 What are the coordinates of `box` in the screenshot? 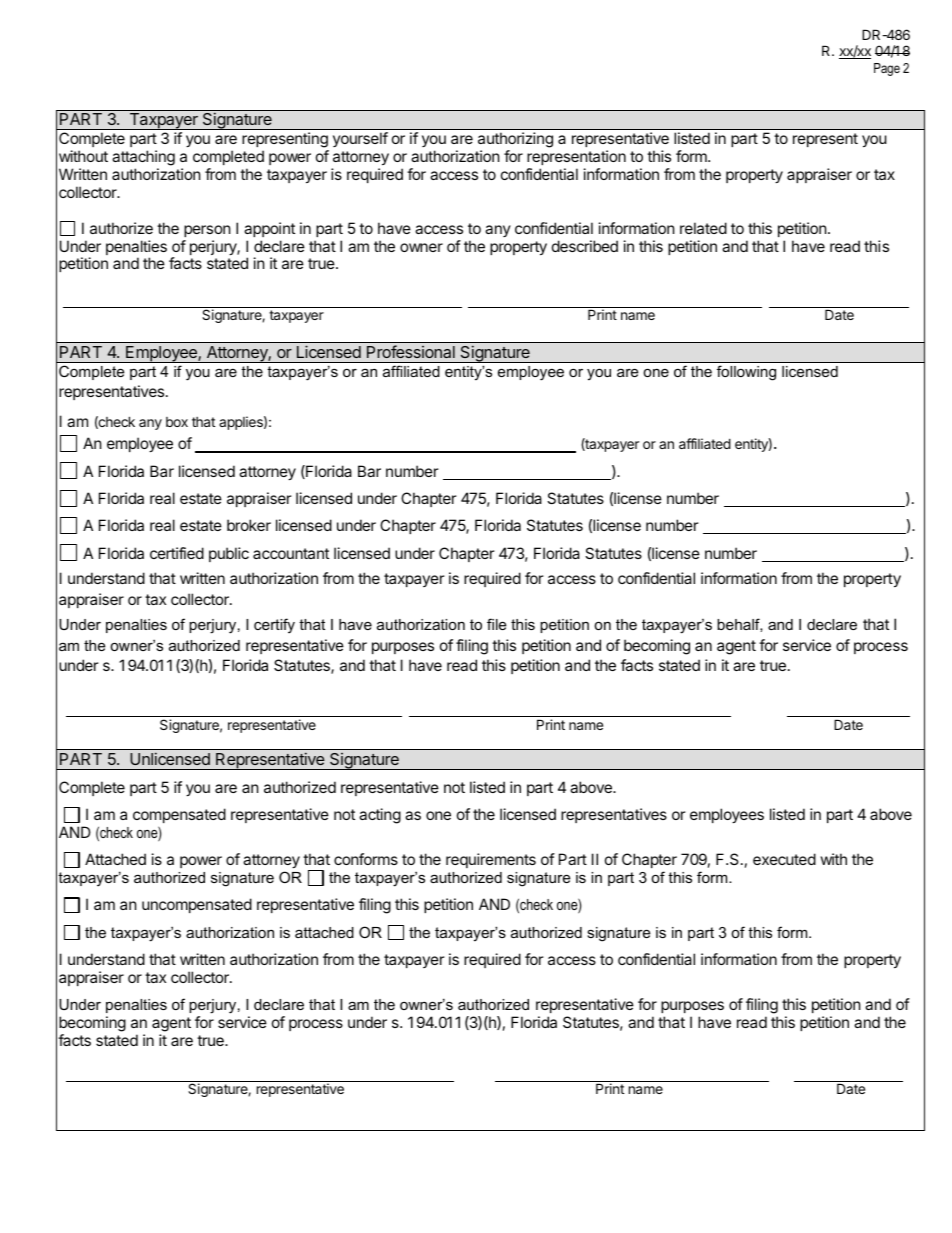 It's located at (177, 422).
